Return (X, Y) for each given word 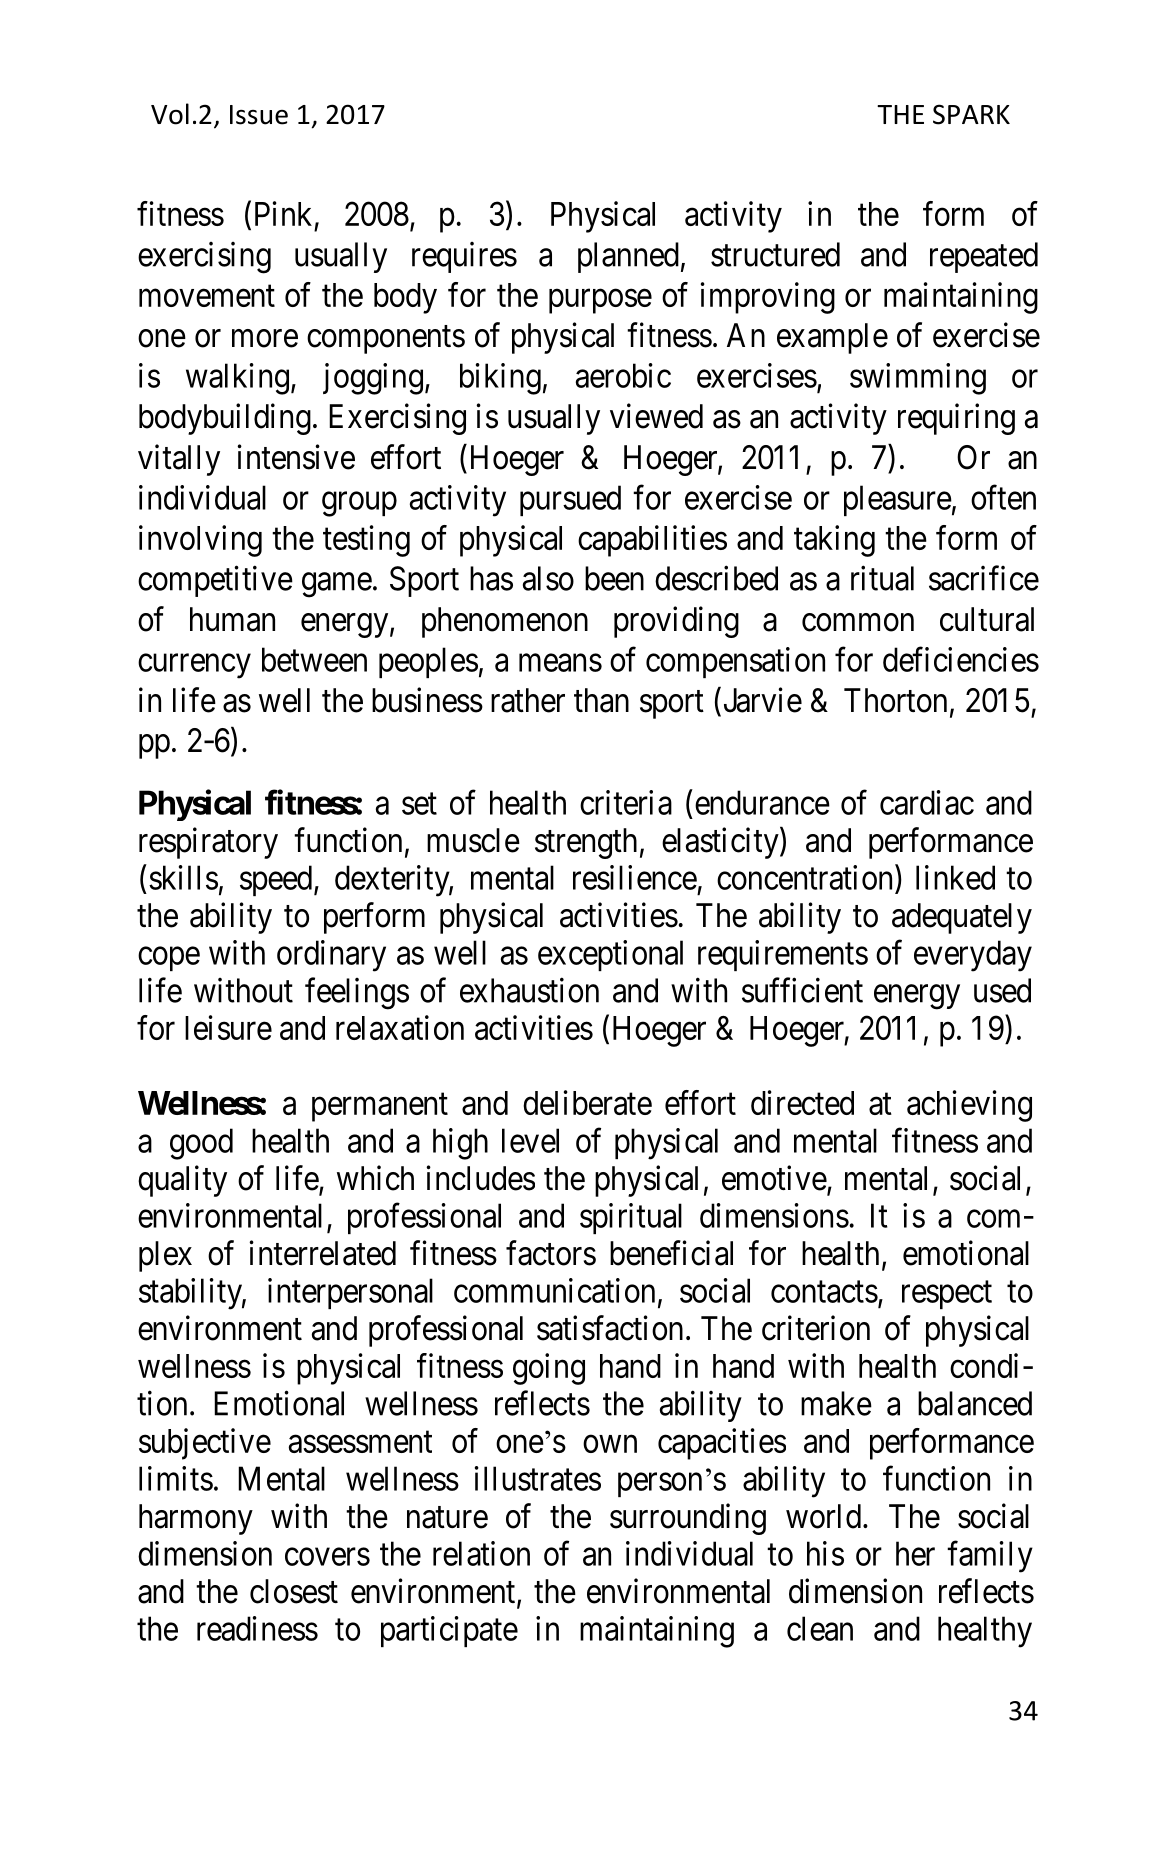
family (990, 1557)
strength (586, 843)
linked (955, 877)
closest (294, 1591)
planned (628, 257)
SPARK (971, 114)
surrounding (688, 1519)
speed (277, 880)
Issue (259, 115)
